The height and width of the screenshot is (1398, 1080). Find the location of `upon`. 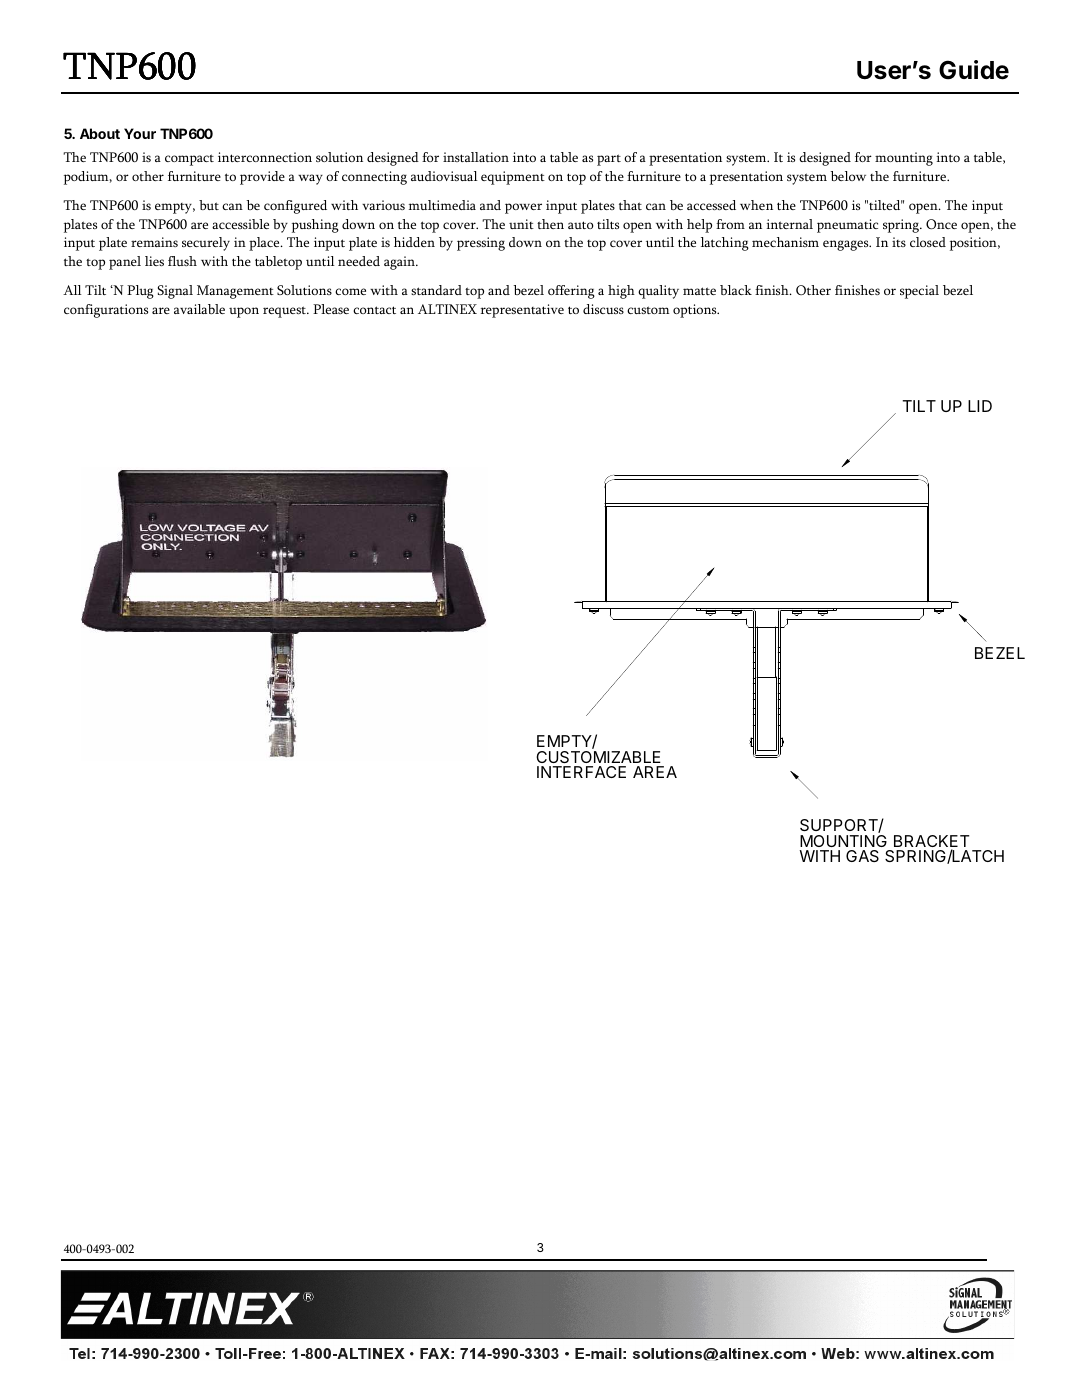

upon is located at coordinates (244, 312).
